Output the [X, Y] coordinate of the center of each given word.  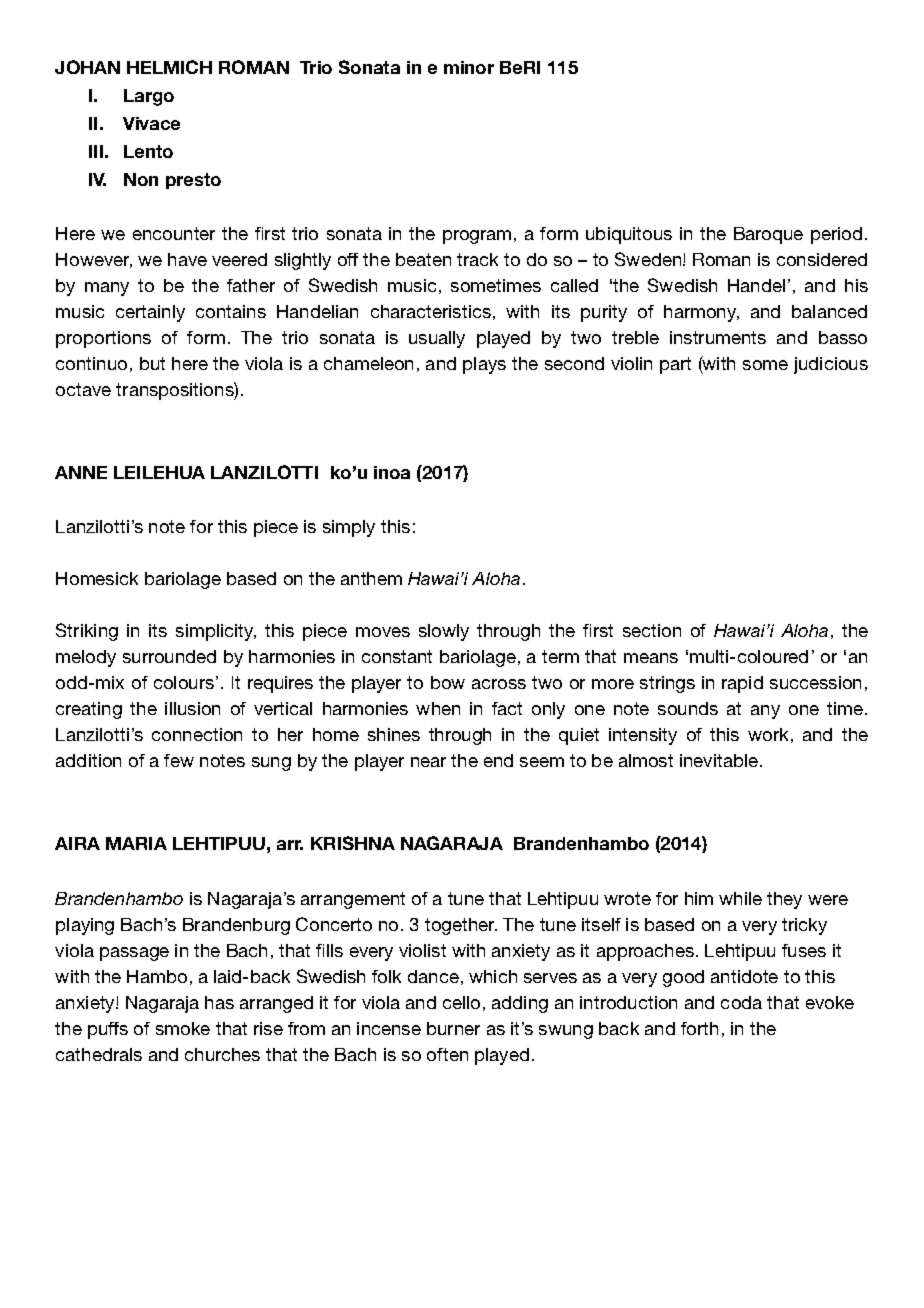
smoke [183, 1028]
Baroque [768, 235]
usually [437, 339]
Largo [149, 97]
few [179, 760]
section [652, 630]
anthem [371, 578]
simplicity [216, 632]
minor [469, 67]
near [428, 762]
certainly [150, 313]
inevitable [719, 760]
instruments [718, 337]
